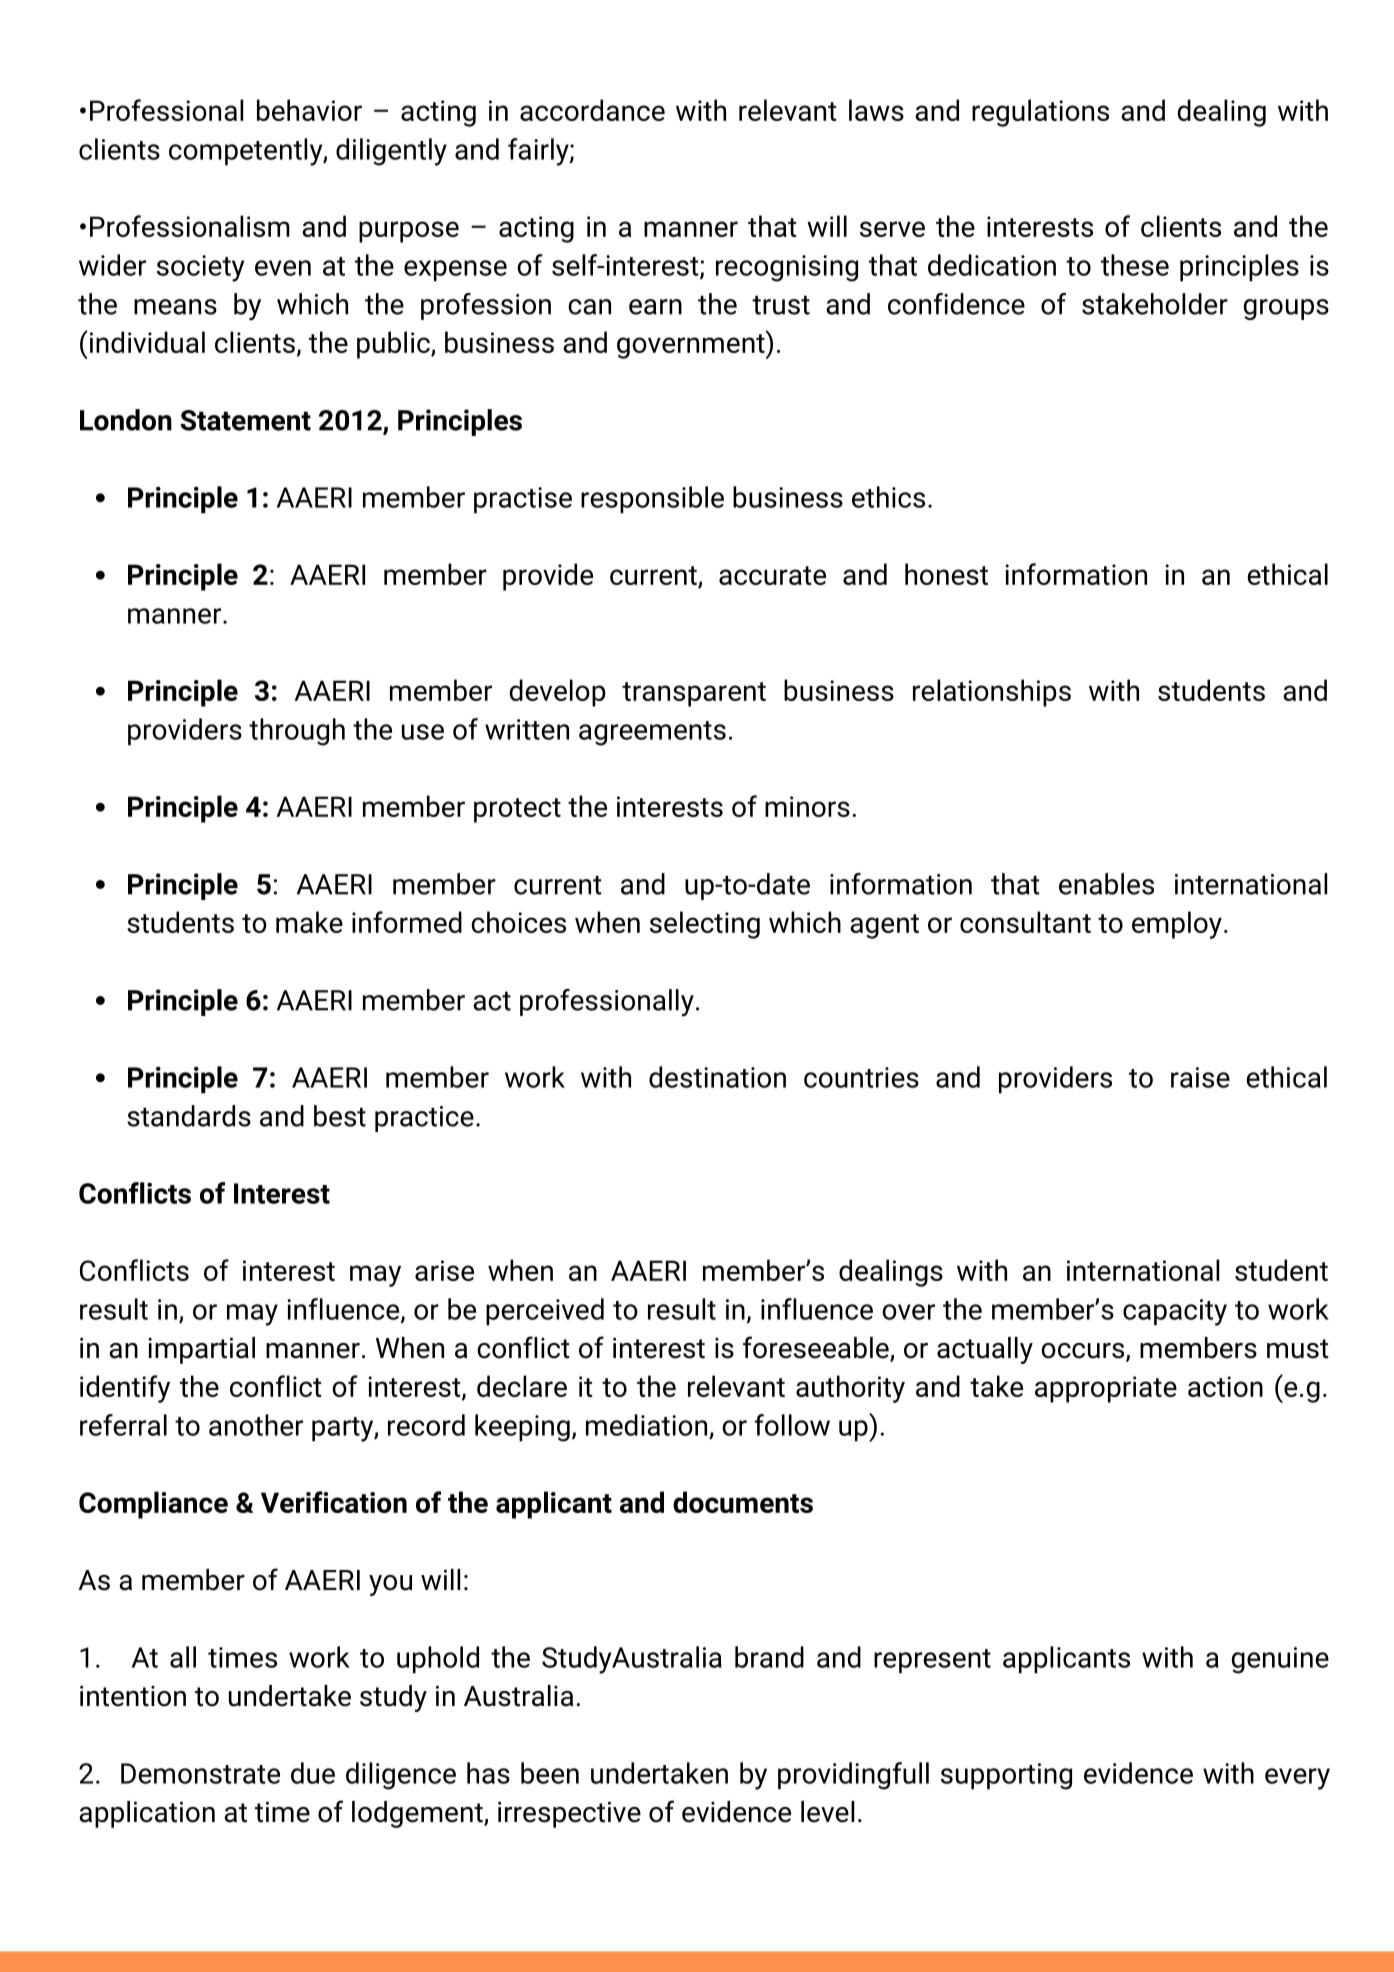 Image resolution: width=1394 pixels, height=1972 pixels. What do you see at coordinates (1040, 113) in the document?
I see `regulations` at bounding box center [1040, 113].
